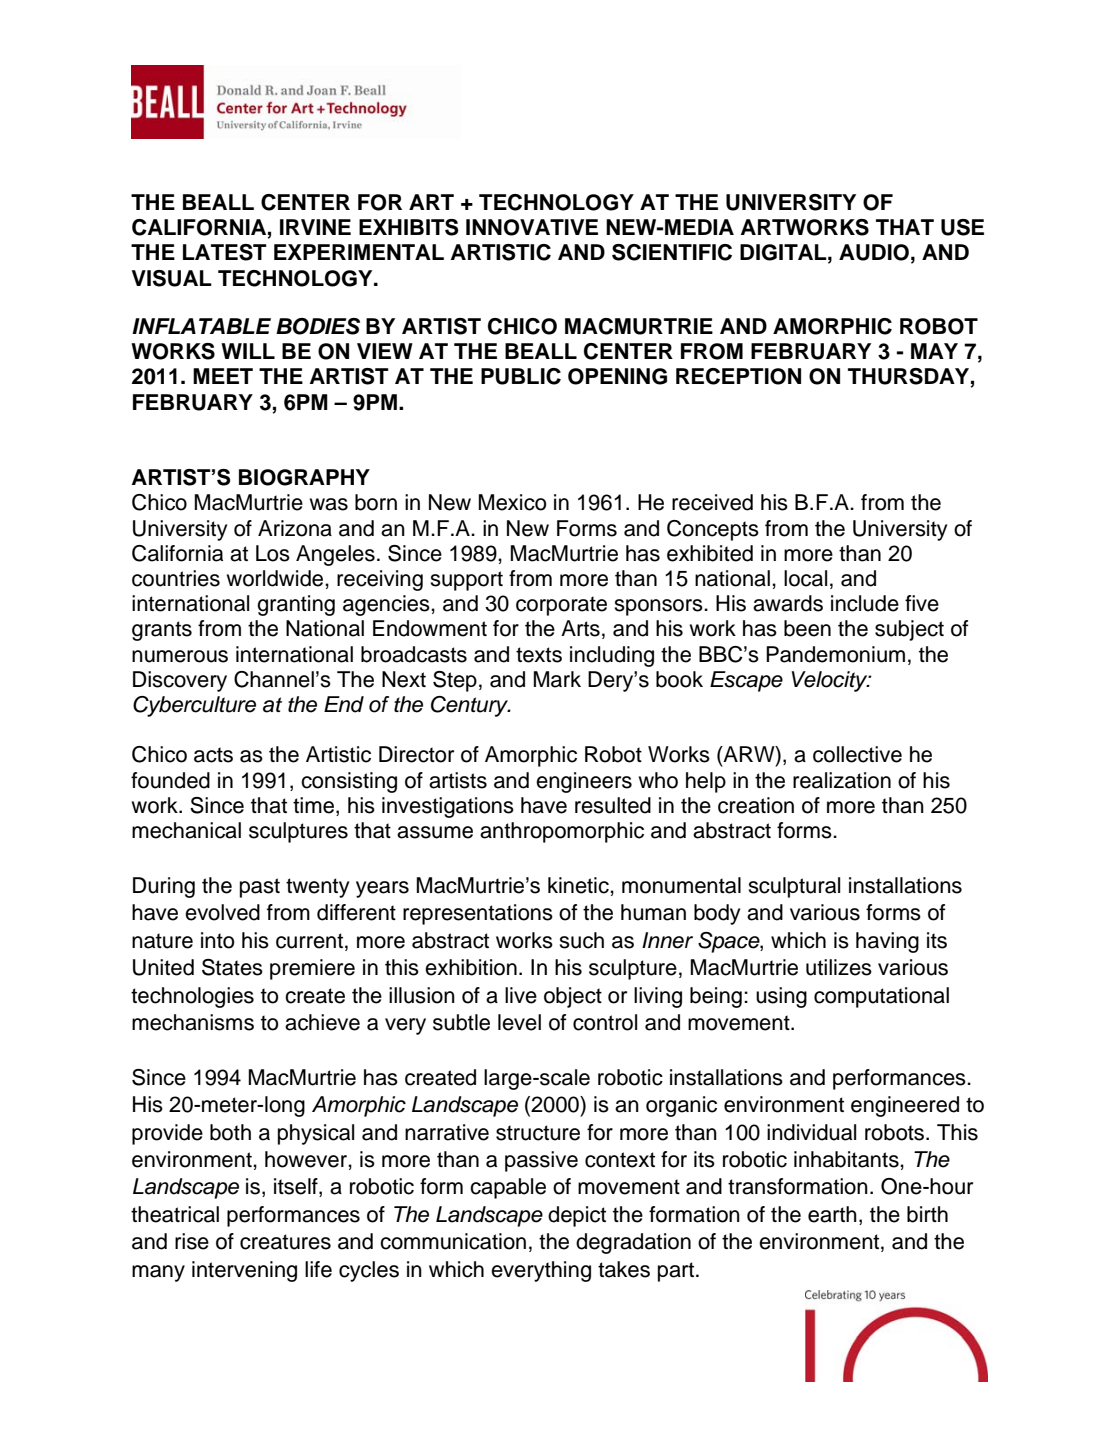 Image resolution: width=1118 pixels, height=1447 pixels. What do you see at coordinates (225, 252) in the page?
I see `LATEST` at bounding box center [225, 252].
